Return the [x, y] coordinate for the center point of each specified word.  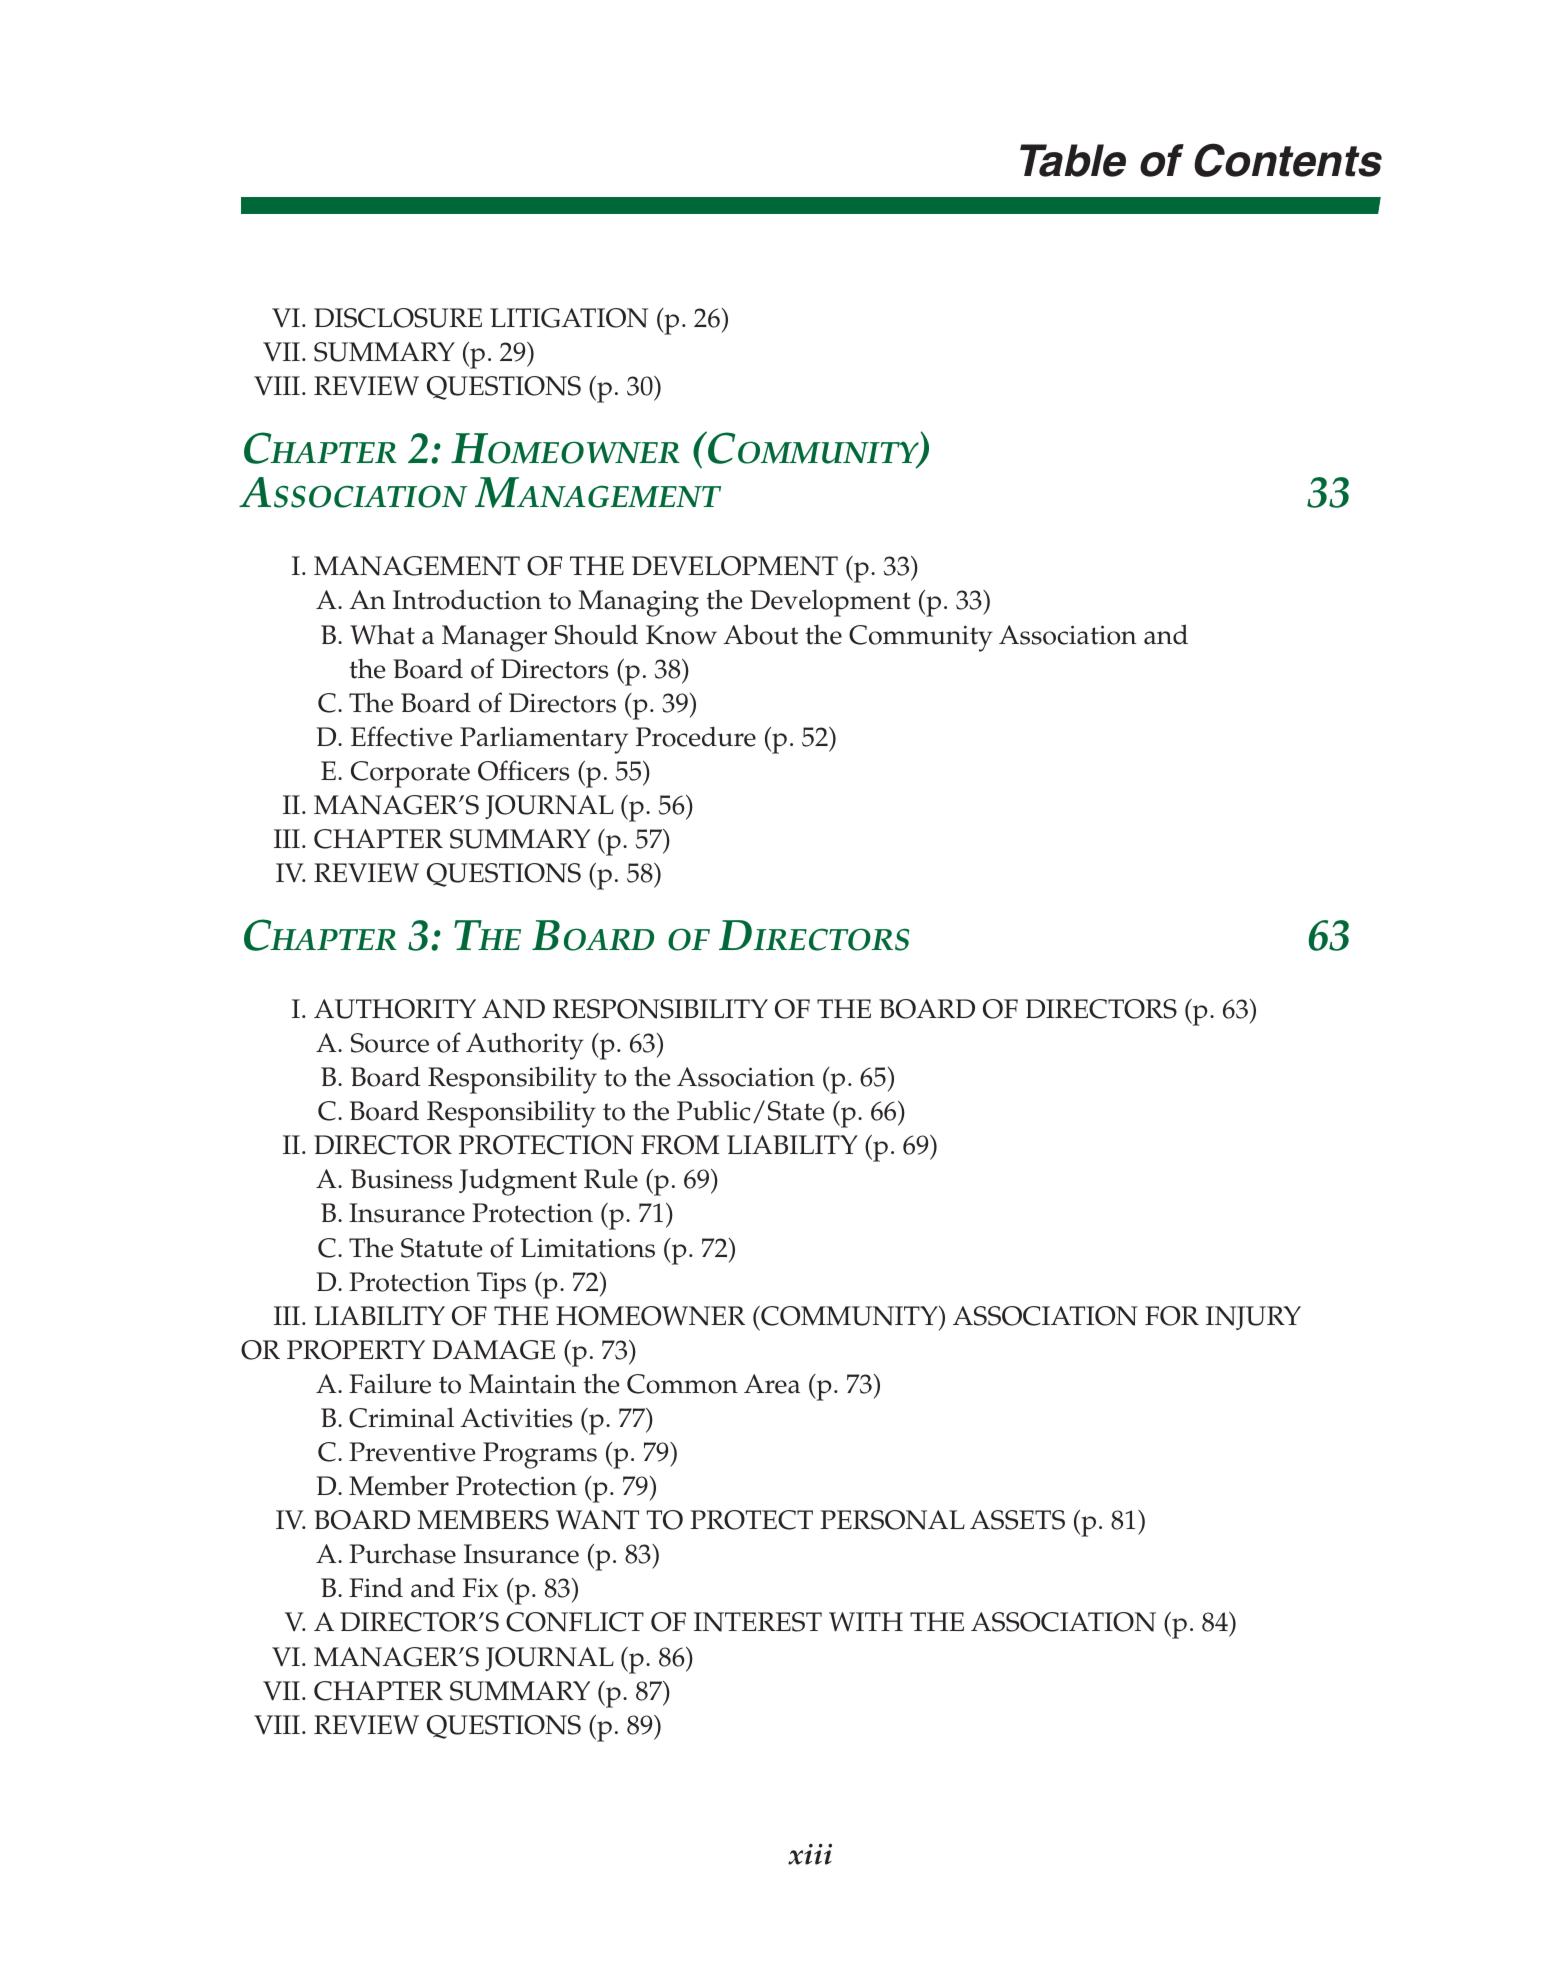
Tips [501, 1285]
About [760, 634]
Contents [1288, 160]
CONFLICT [575, 1622]
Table [1073, 160]
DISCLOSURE [398, 318]
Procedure [696, 736]
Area [772, 1384]
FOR [1172, 1316]
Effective [402, 736]
